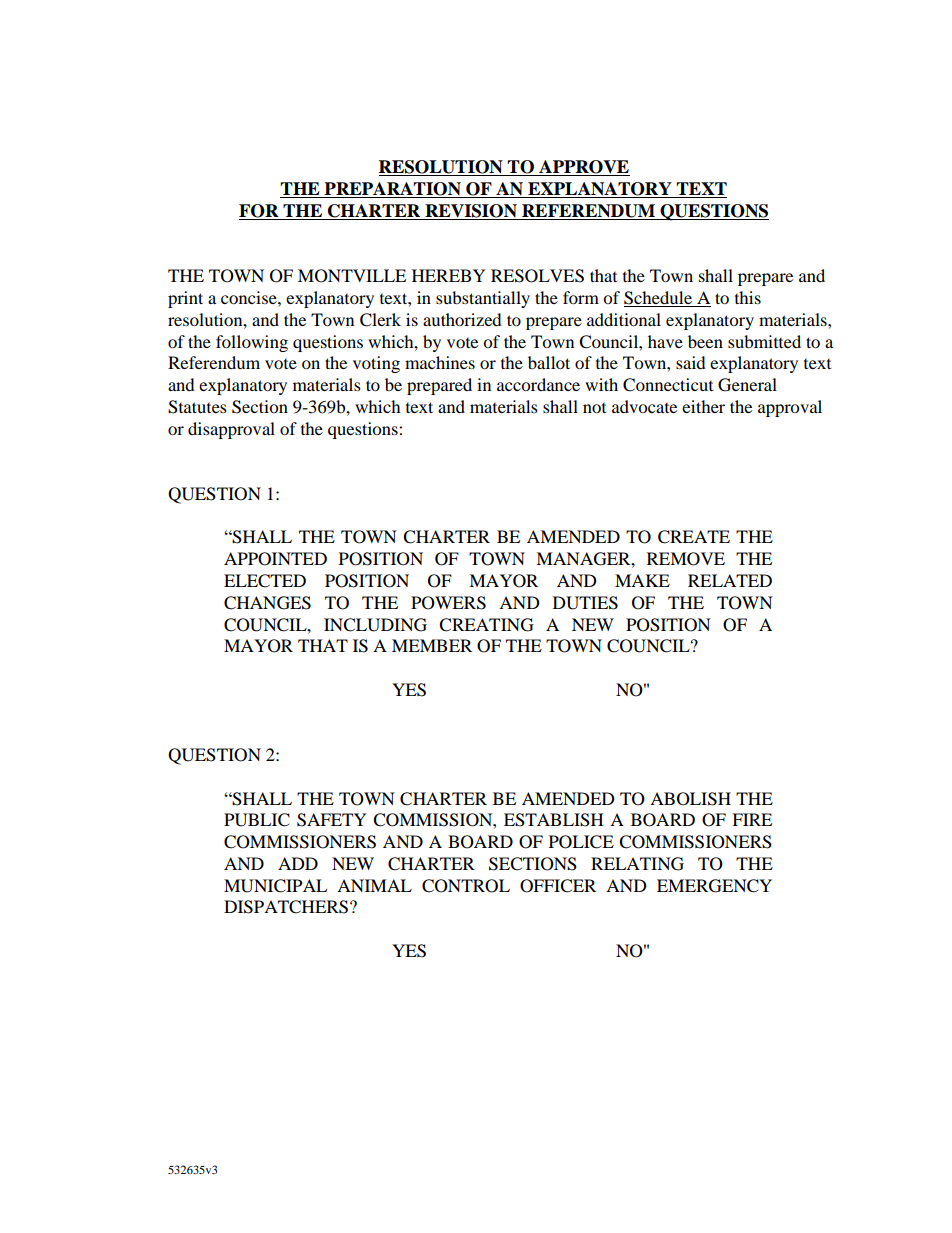  I want to click on REVISION, so click(471, 212).
